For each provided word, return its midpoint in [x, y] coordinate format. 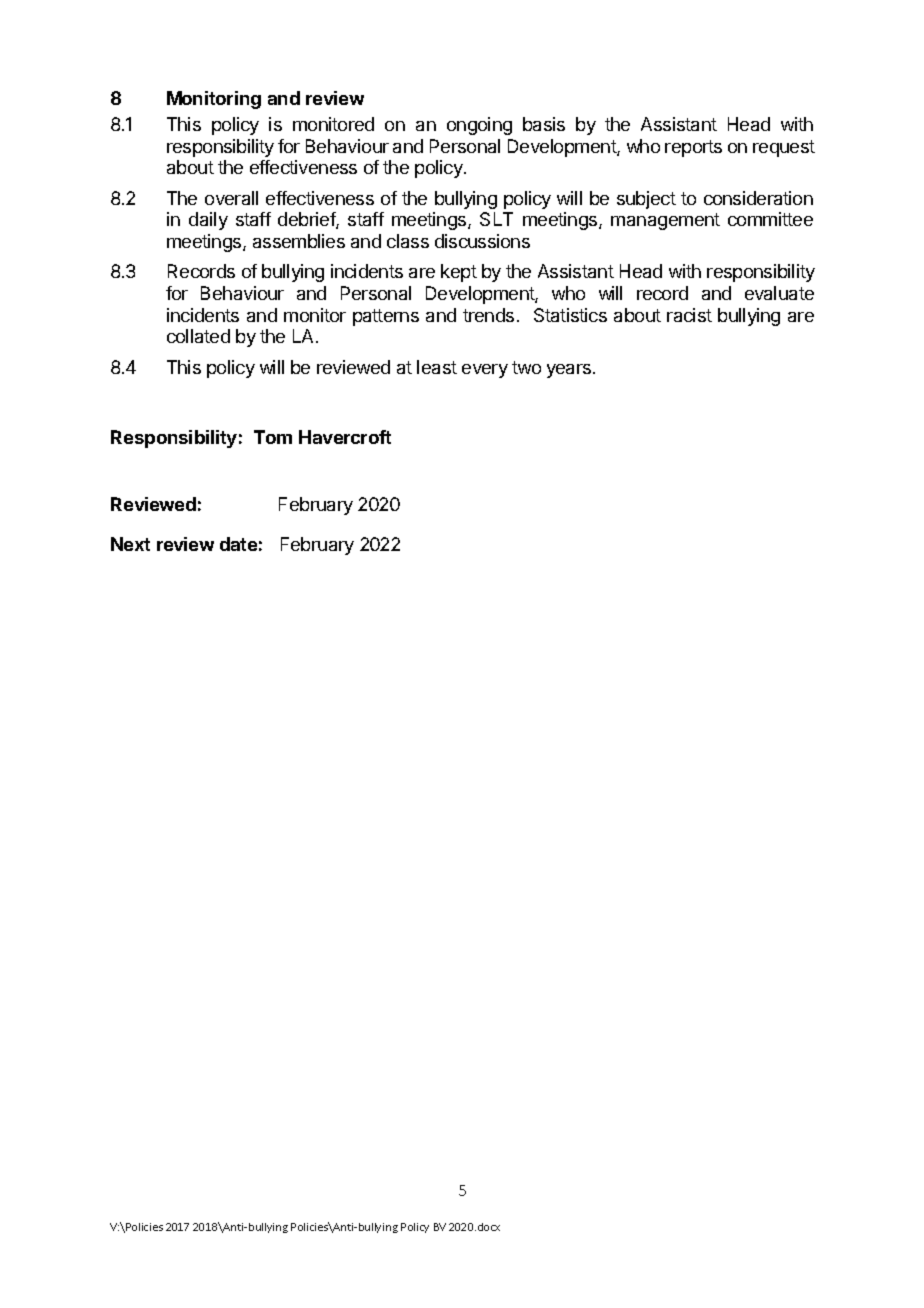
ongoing [479, 126]
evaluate [779, 293]
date [238, 544]
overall [231, 198]
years [570, 371]
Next [130, 544]
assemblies [299, 241]
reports [693, 148]
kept [459, 273]
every [485, 371]
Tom [273, 437]
